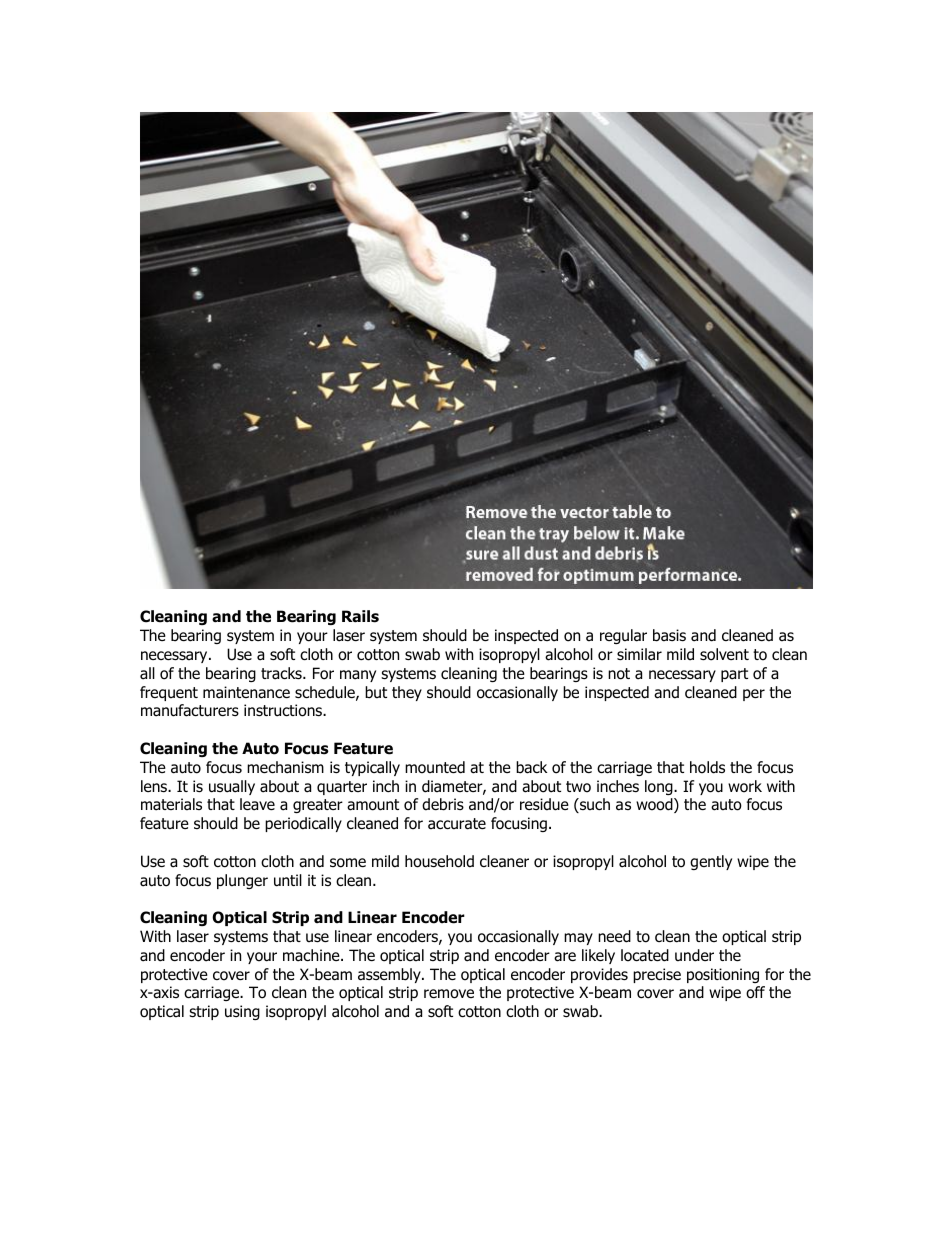  Describe the element at coordinates (360, 616) in the screenshot. I see `Rails` at that location.
